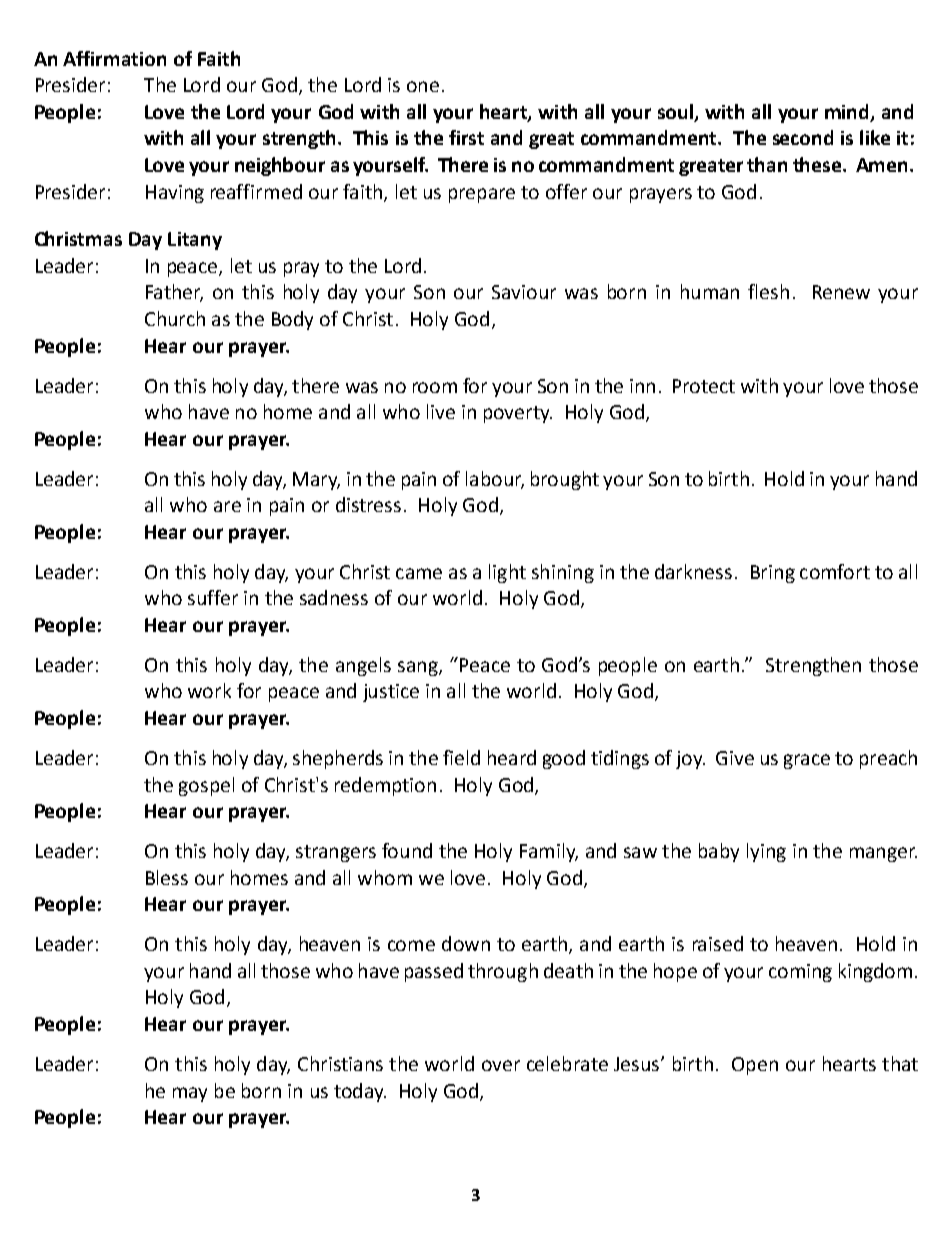 This screenshot has width=952, height=1233. Describe the element at coordinates (466, 137) in the screenshot. I see `first` at that location.
